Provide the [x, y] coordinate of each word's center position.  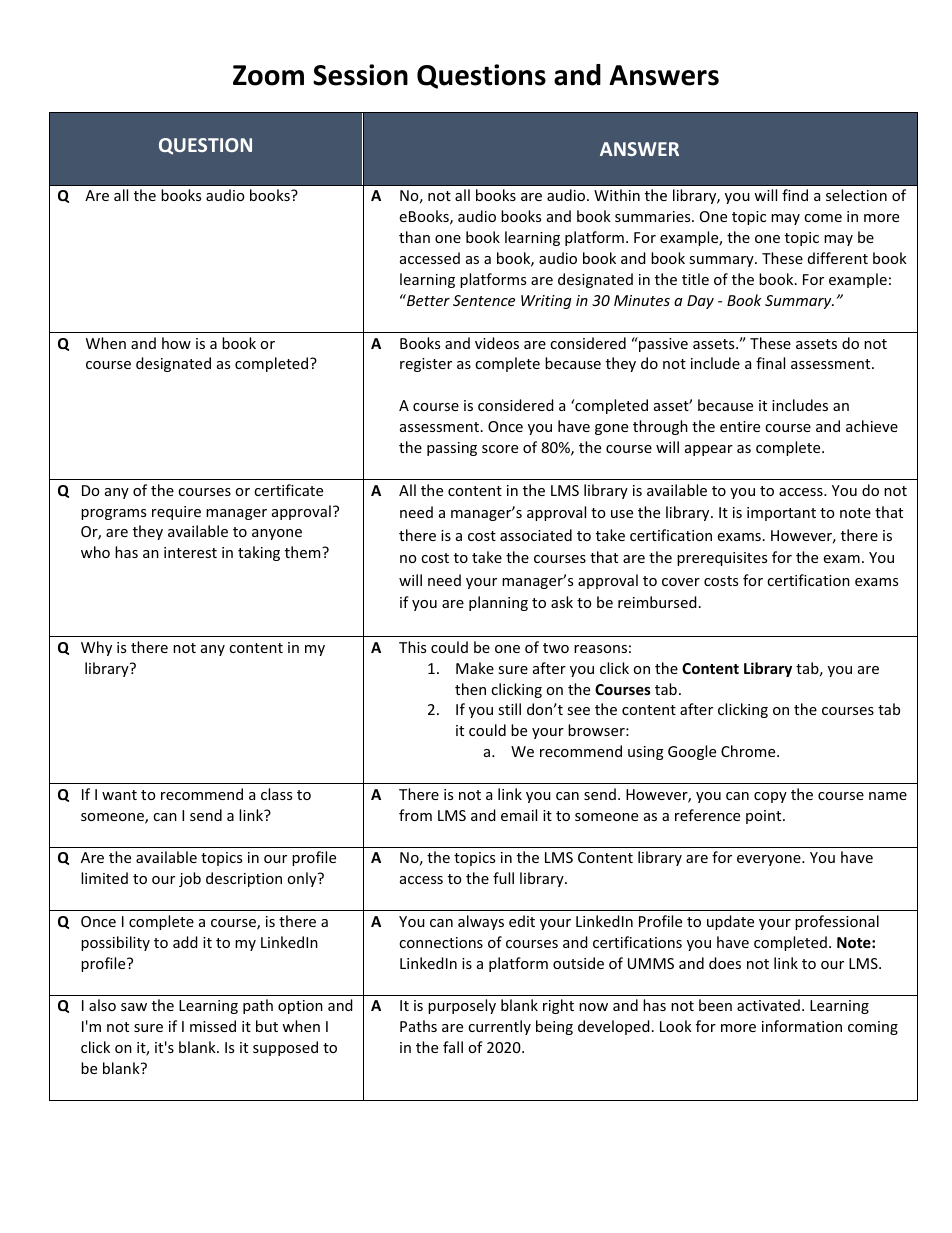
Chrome [749, 751]
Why [96, 648]
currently [499, 1027]
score [500, 449]
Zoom [268, 75]
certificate [288, 490]
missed [213, 1026]
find [795, 195]
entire [740, 426]
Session [360, 75]
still [509, 709]
